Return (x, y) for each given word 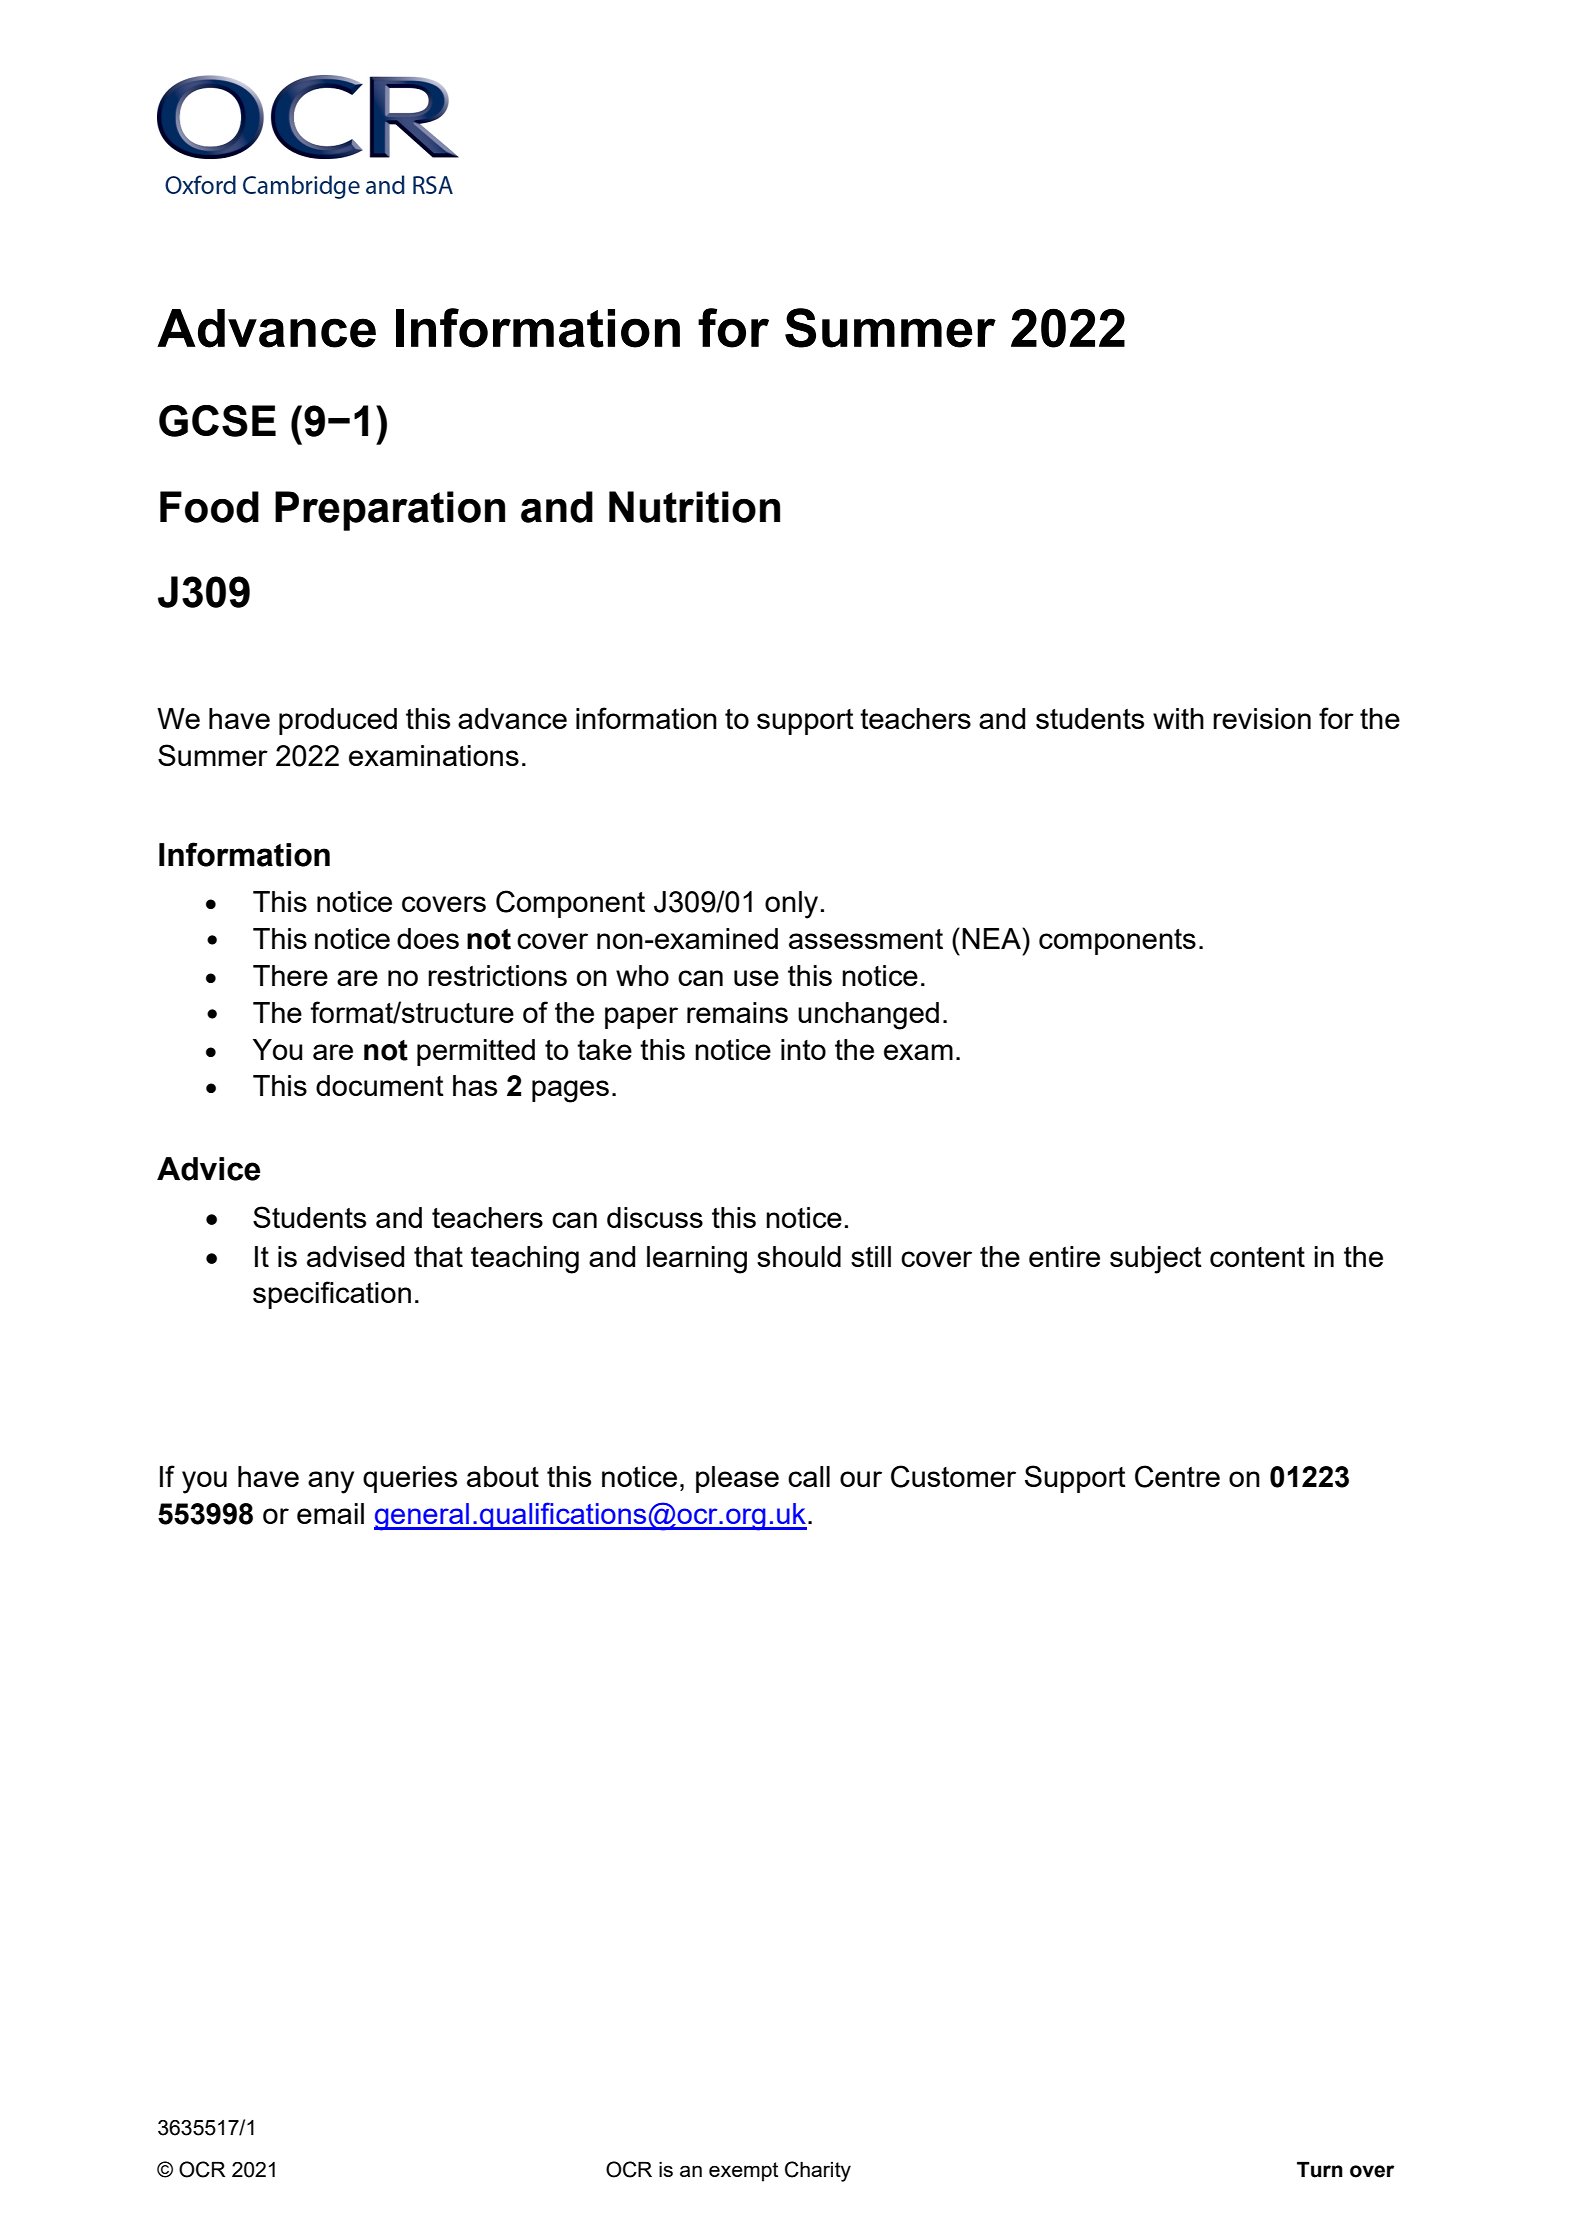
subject (1156, 1260)
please (737, 1479)
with (1178, 718)
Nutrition (694, 507)
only (791, 905)
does (428, 938)
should (799, 1256)
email (330, 1513)
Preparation (390, 511)
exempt (743, 2172)
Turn (1320, 2170)
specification (332, 1295)
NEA (992, 938)
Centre (1177, 1476)
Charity (818, 2171)
